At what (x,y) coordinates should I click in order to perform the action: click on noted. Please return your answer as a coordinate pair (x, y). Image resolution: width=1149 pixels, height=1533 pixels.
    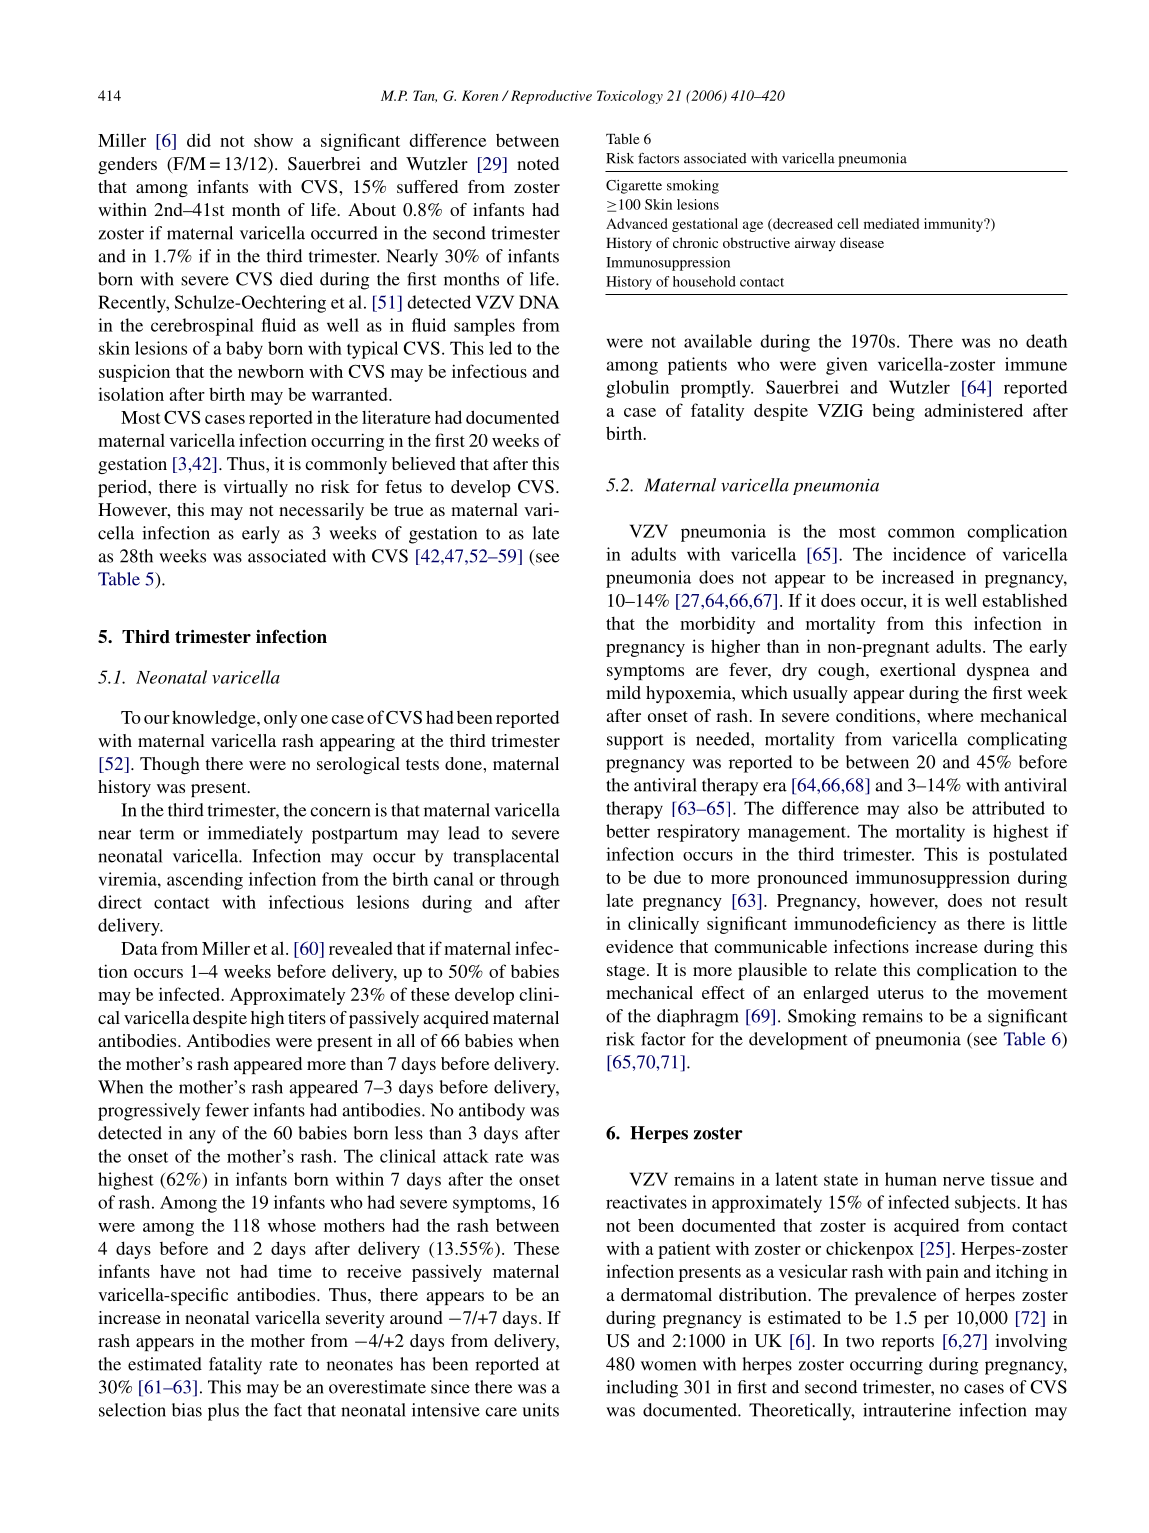
    Looking at the image, I should click on (538, 163).
